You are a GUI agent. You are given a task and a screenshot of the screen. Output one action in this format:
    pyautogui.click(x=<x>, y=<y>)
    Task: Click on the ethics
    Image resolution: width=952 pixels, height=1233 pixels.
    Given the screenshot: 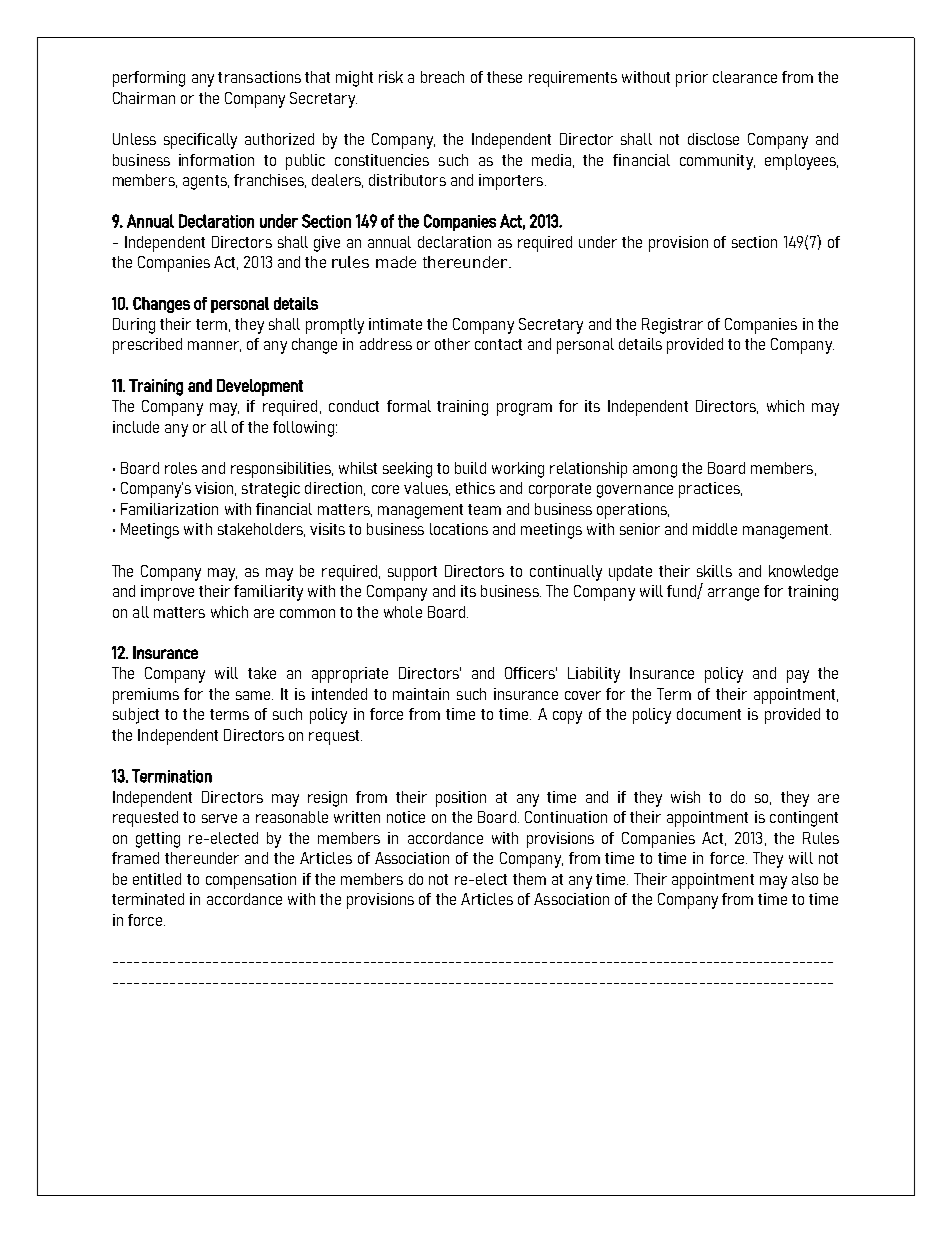 What is the action you would take?
    pyautogui.click(x=475, y=488)
